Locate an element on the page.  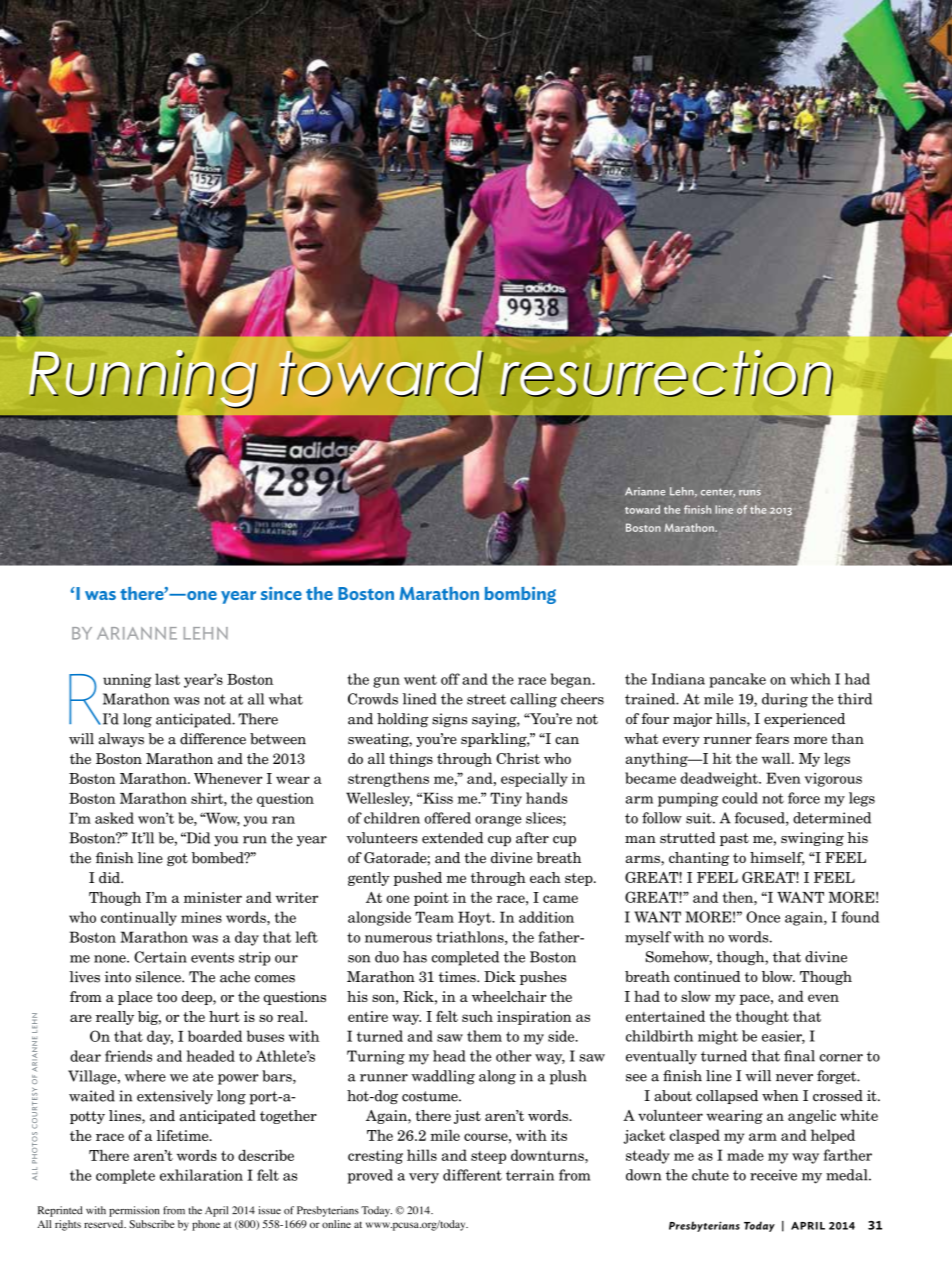
bombing is located at coordinates (520, 595).
